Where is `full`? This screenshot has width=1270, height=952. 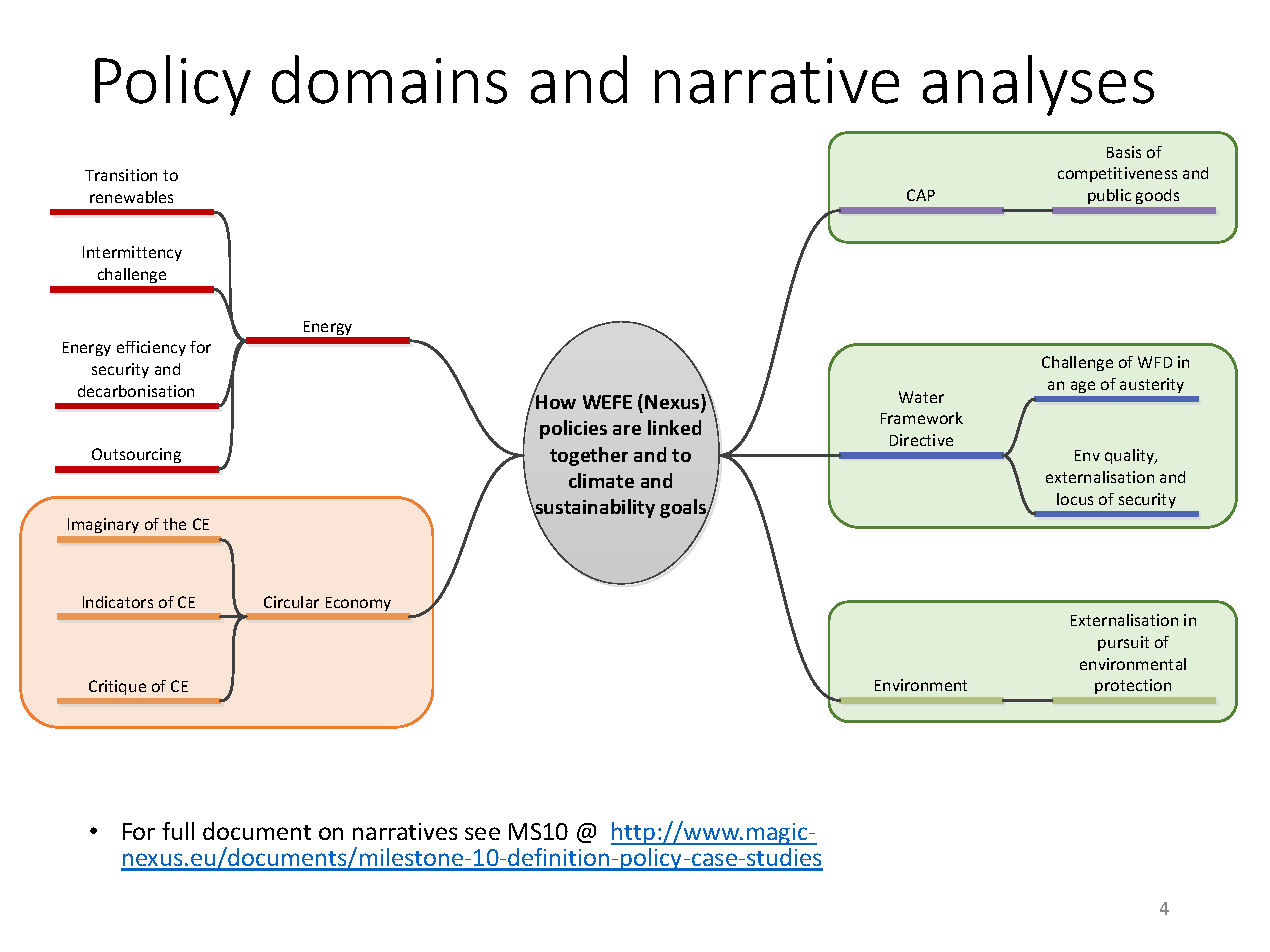
full is located at coordinates (178, 831).
